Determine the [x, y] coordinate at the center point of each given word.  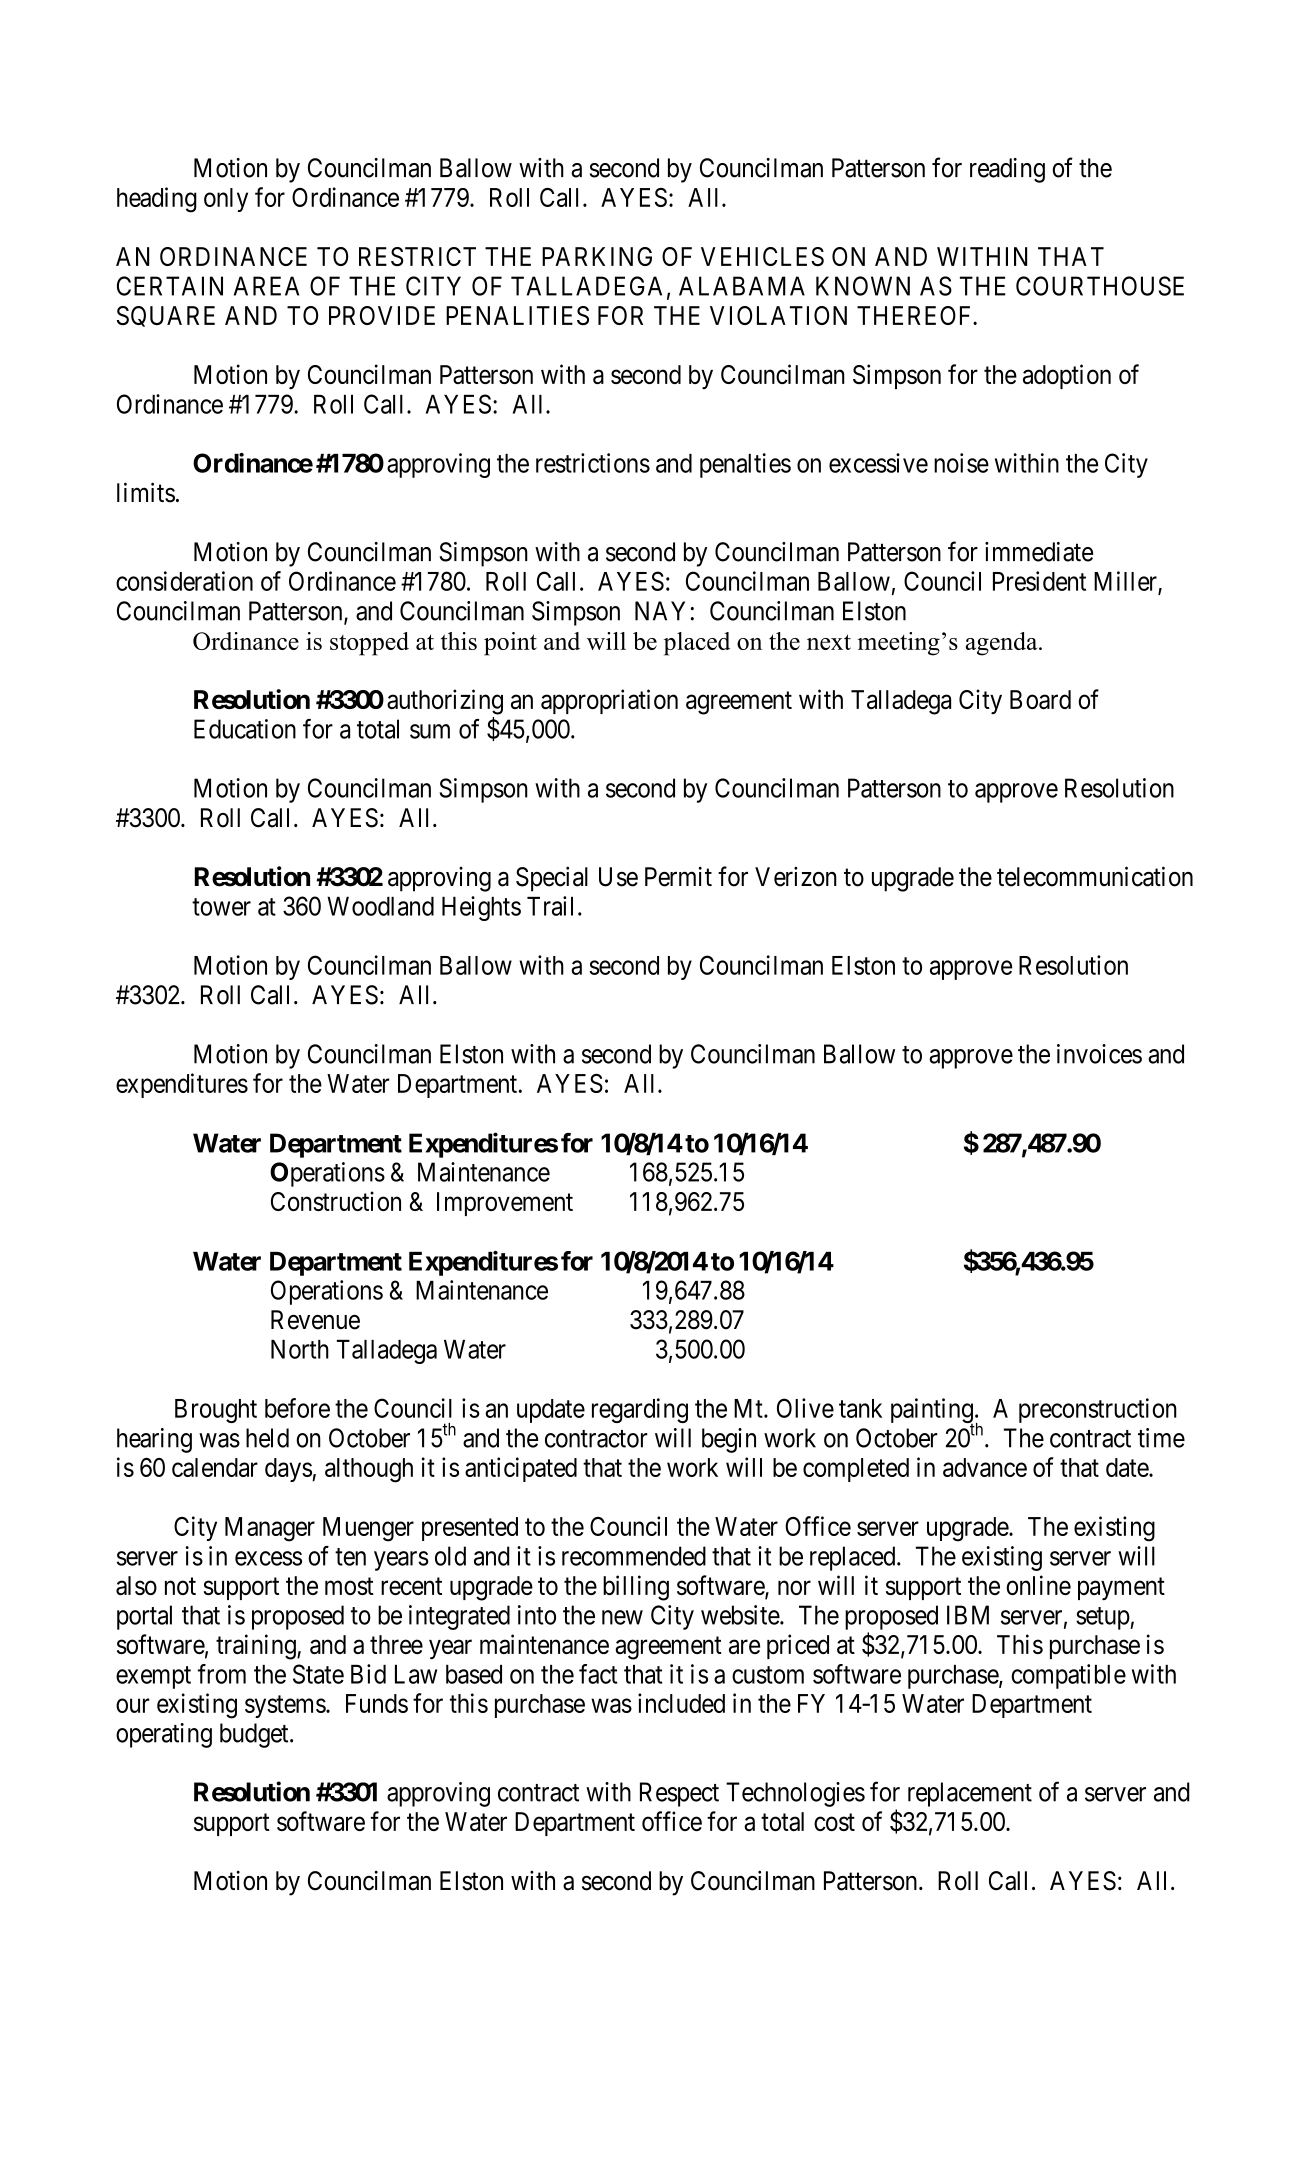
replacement [970, 1794]
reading [1007, 170]
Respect [679, 1794]
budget [255, 1735]
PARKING [597, 256]
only [226, 200]
